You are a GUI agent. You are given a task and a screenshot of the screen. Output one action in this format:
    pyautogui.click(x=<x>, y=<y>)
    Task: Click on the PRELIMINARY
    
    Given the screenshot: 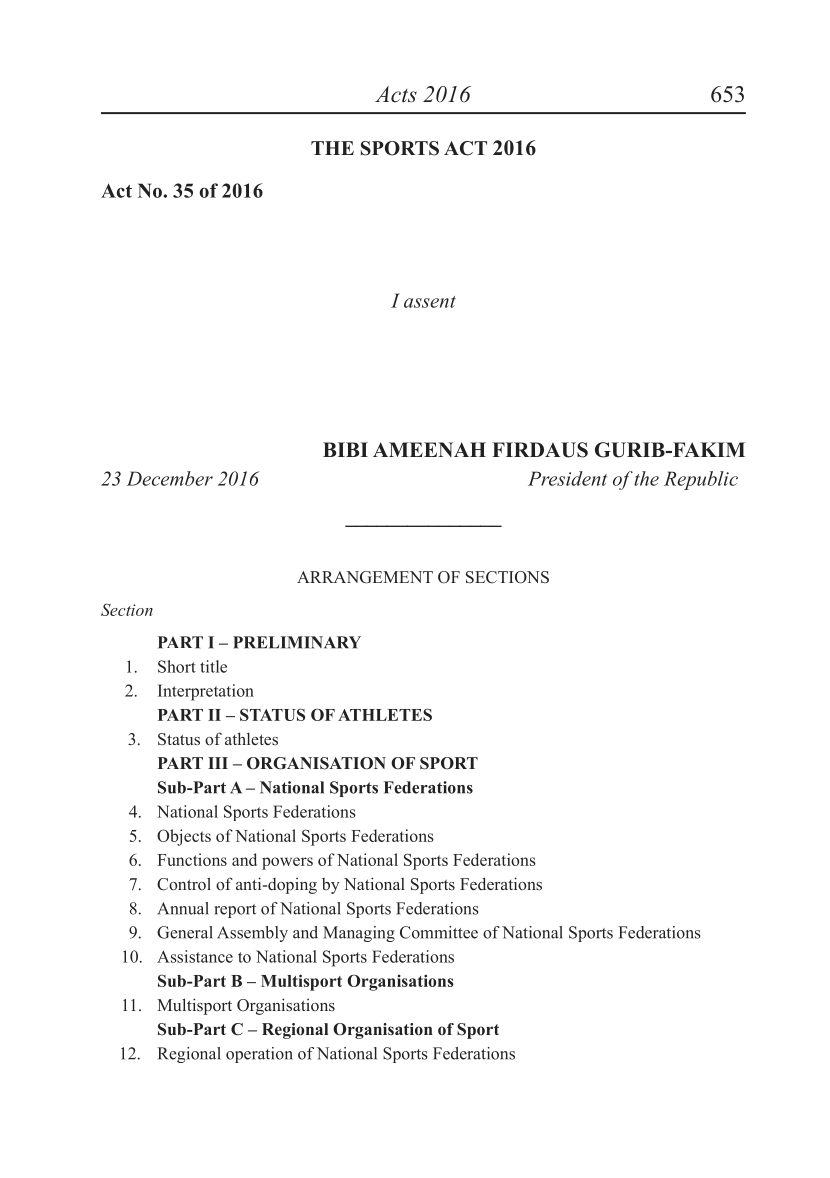 What is the action you would take?
    pyautogui.click(x=297, y=642)
